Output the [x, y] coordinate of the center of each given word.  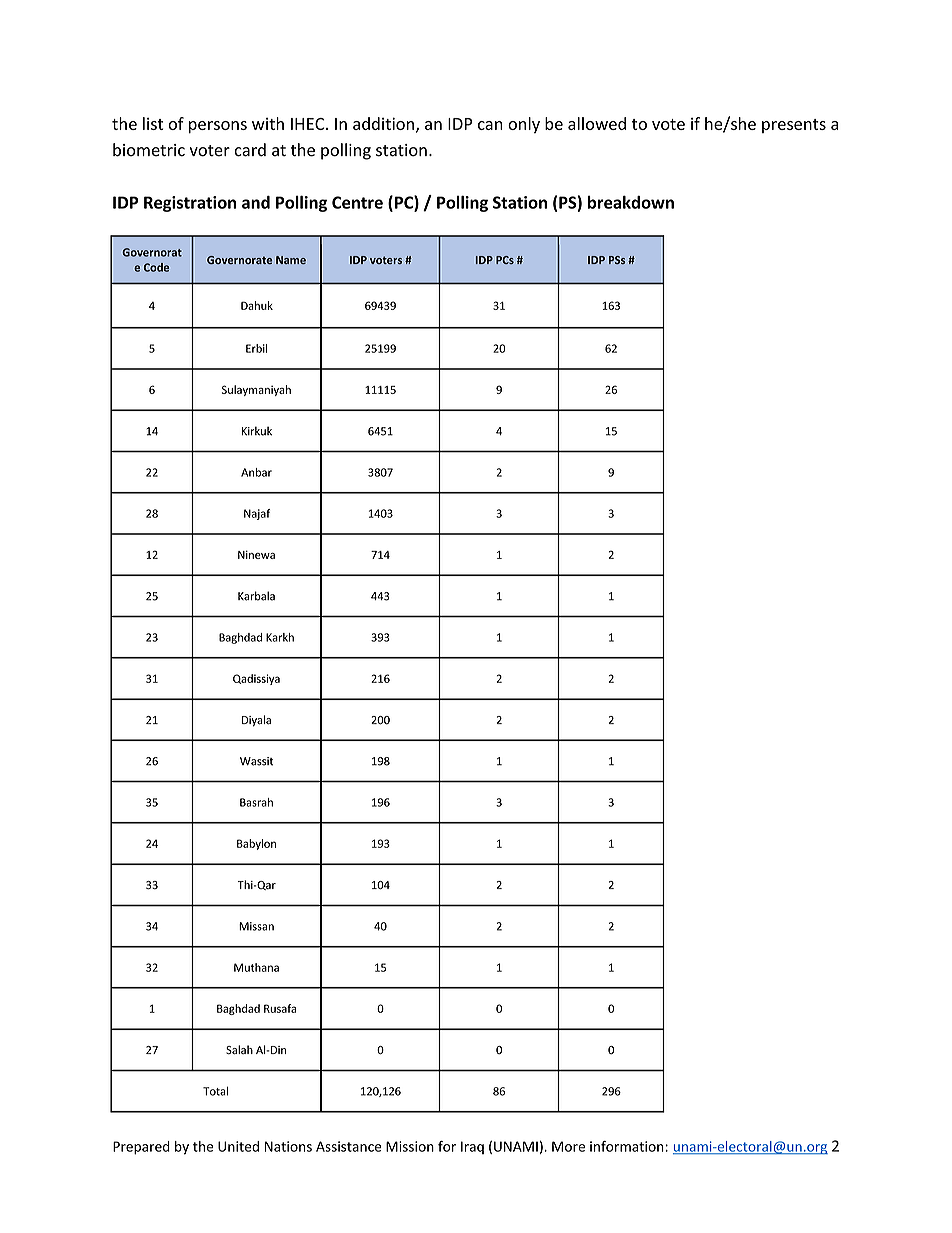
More [568, 1146]
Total [215, 1091]
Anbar [256, 472]
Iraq [472, 1147]
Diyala [256, 721]
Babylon [256, 844]
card [250, 150]
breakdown [631, 202]
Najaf [257, 514]
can [490, 125]
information [627, 1146]
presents [794, 126]
